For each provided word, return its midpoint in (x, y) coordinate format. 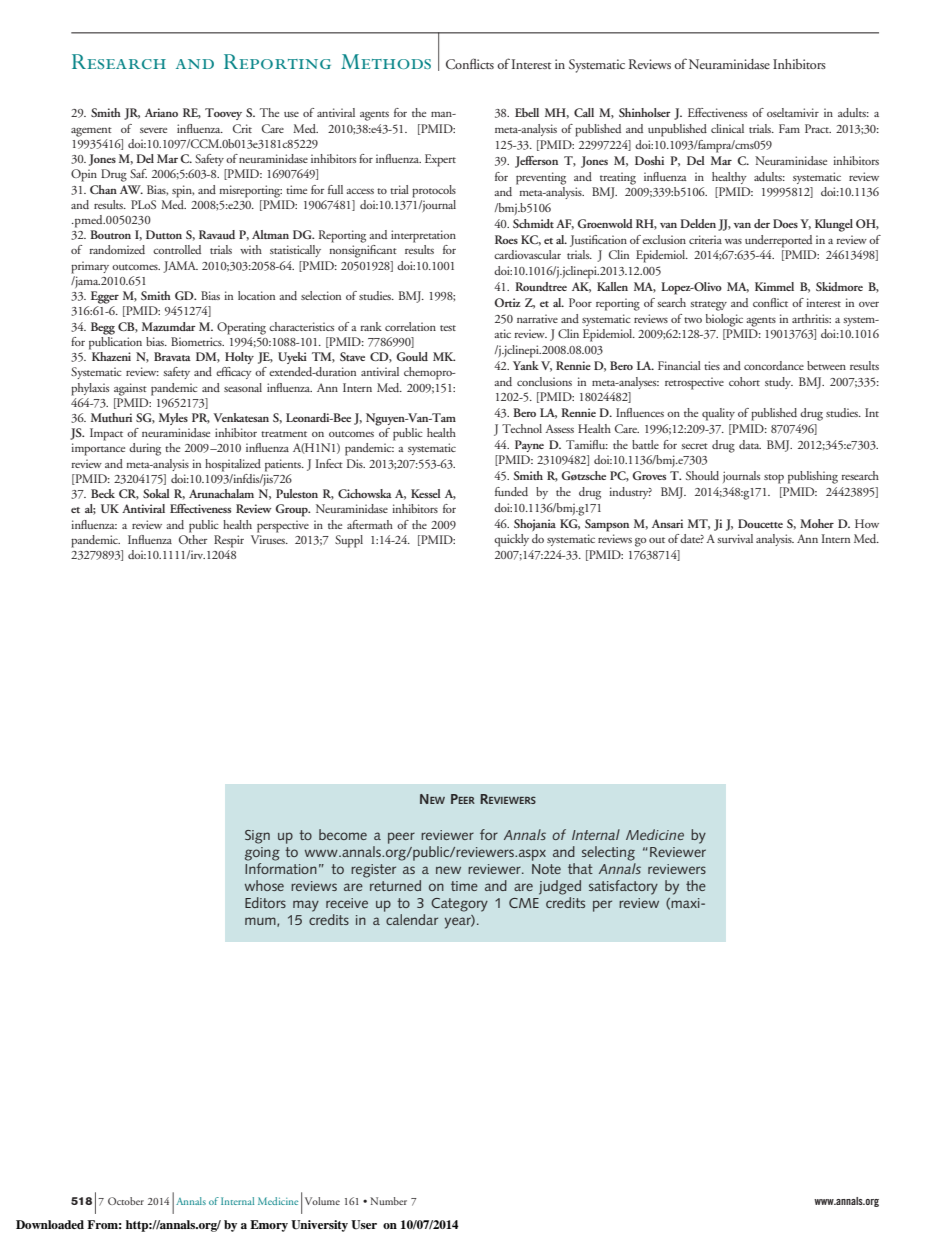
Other (193, 538)
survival (735, 538)
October (126, 1201)
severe (153, 130)
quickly (511, 540)
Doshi (649, 160)
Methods (386, 61)
